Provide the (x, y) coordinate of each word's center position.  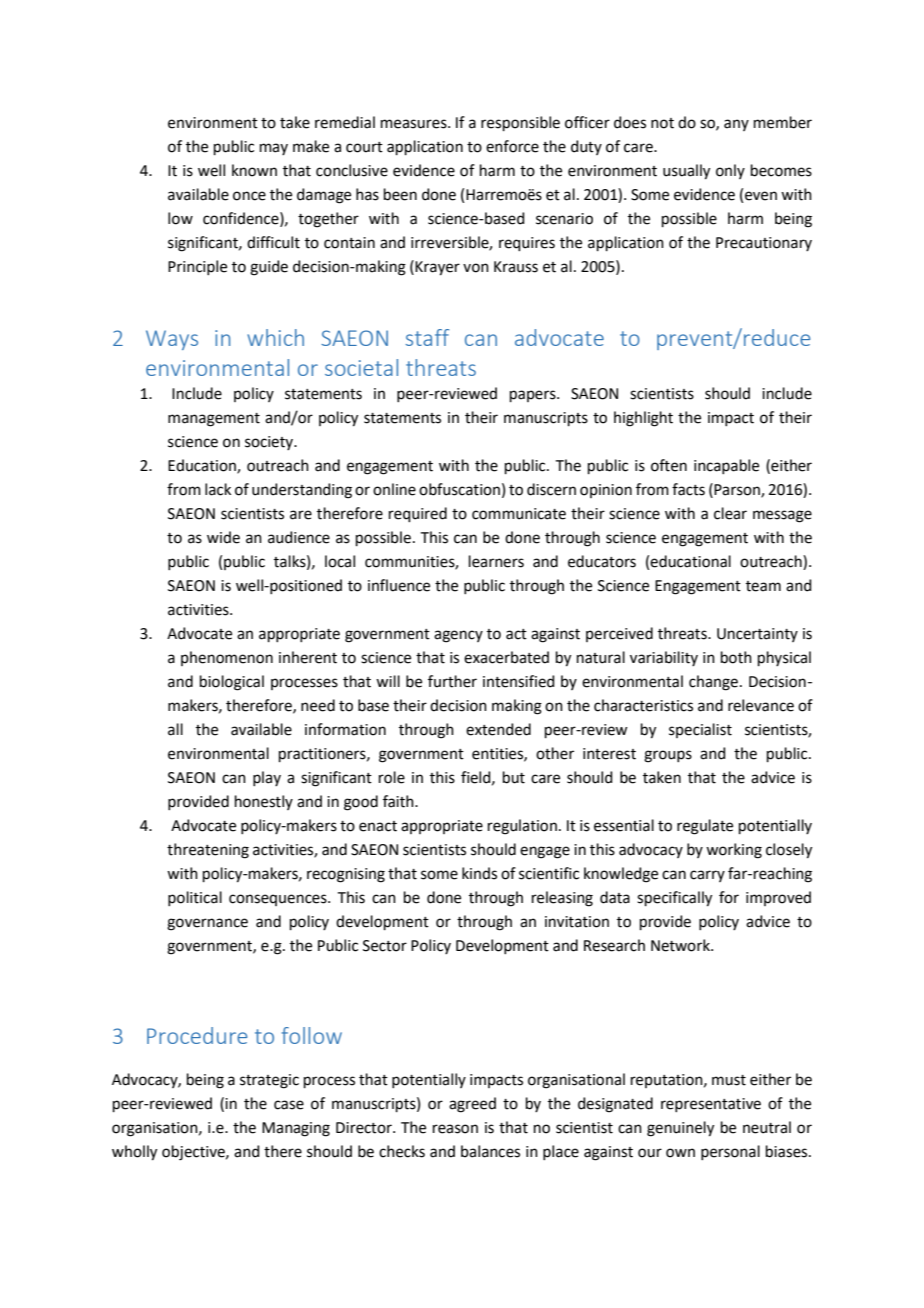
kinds (479, 873)
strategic (269, 1081)
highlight (643, 419)
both (736, 657)
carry (707, 876)
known (254, 170)
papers (534, 396)
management (214, 420)
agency (458, 636)
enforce (512, 146)
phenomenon (227, 658)
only (730, 171)
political (195, 898)
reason (455, 1129)
